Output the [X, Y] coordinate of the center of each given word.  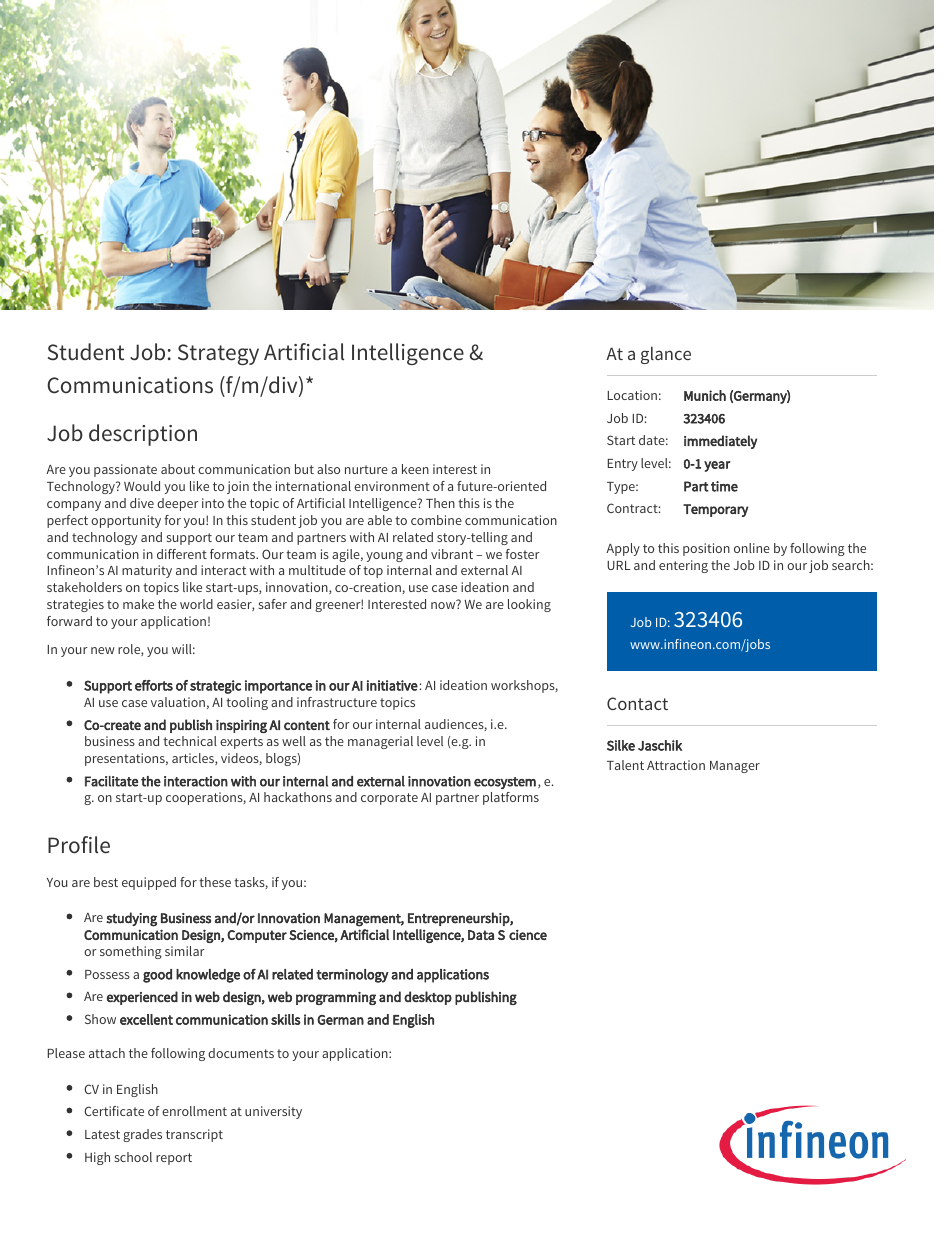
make [138, 604]
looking [529, 605]
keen [415, 469]
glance [666, 355]
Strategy [218, 354]
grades [142, 1135]
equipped [149, 883]
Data [481, 935]
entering [683, 566]
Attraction [676, 765]
